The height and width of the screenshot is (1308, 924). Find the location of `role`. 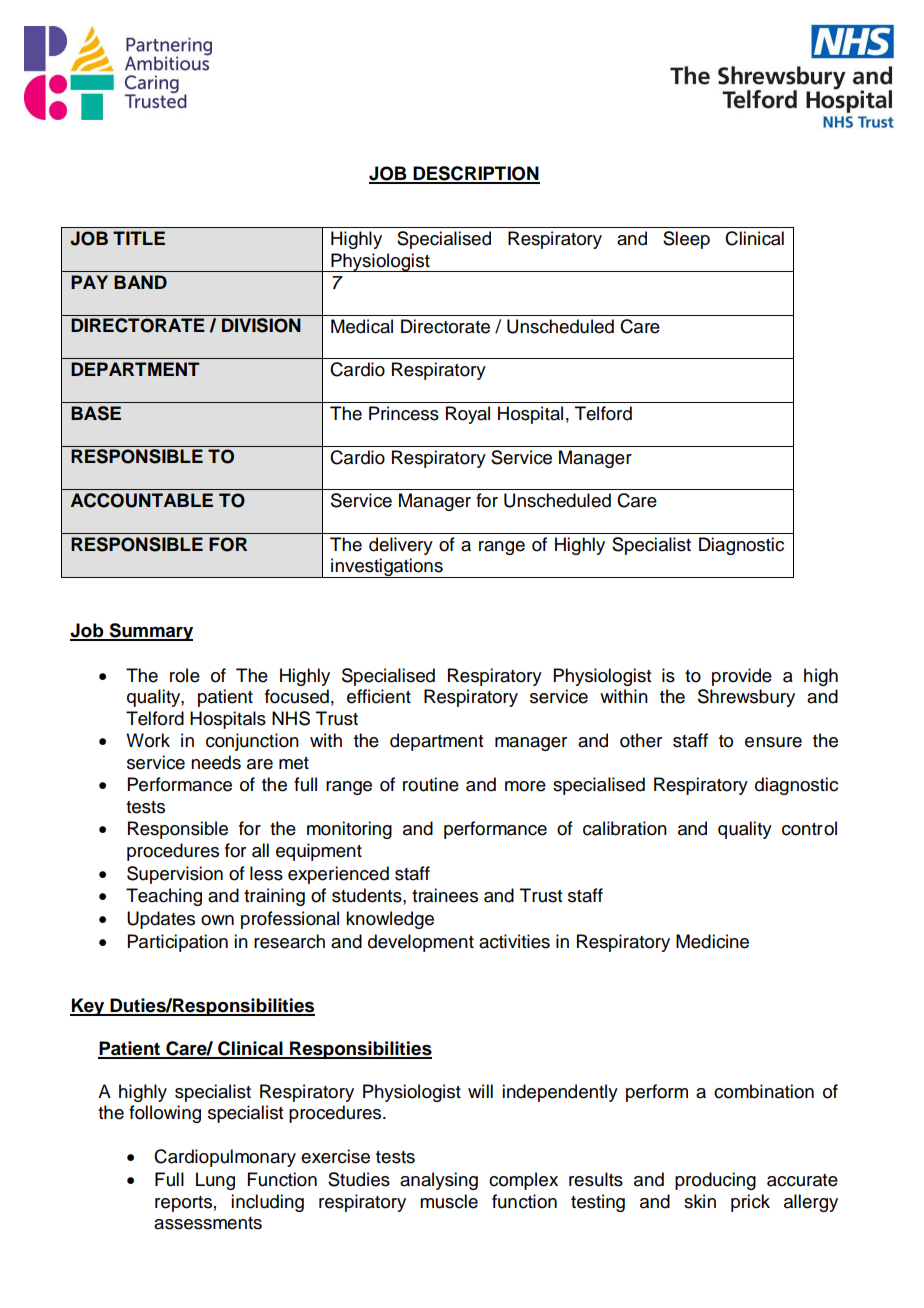

role is located at coordinates (185, 675).
